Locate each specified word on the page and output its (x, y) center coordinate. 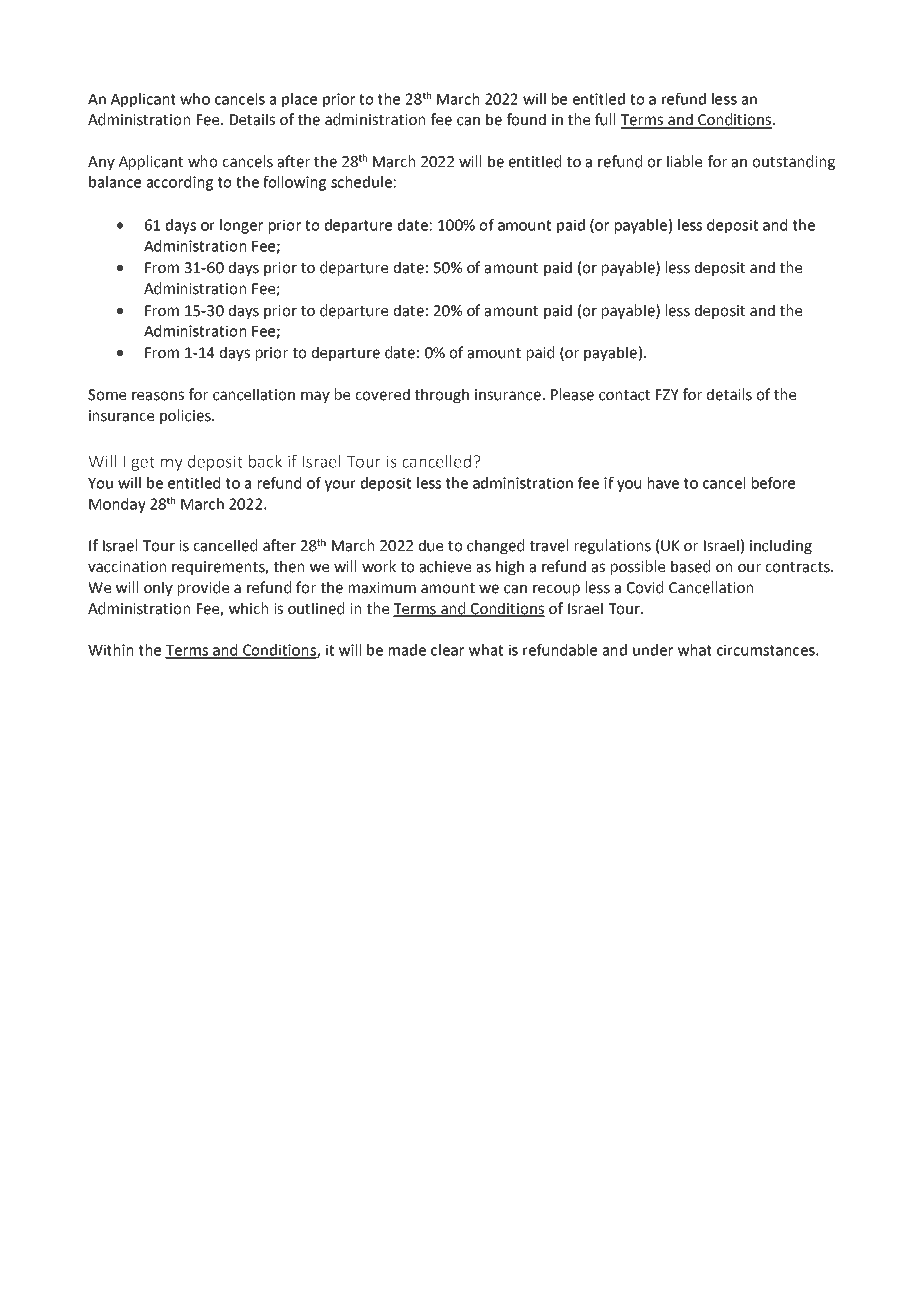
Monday (117, 505)
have (663, 483)
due (431, 545)
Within (110, 650)
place (299, 100)
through (442, 395)
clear (447, 650)
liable (684, 161)
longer (241, 226)
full (605, 119)
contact (624, 395)
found (526, 119)
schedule (361, 182)
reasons (158, 396)
